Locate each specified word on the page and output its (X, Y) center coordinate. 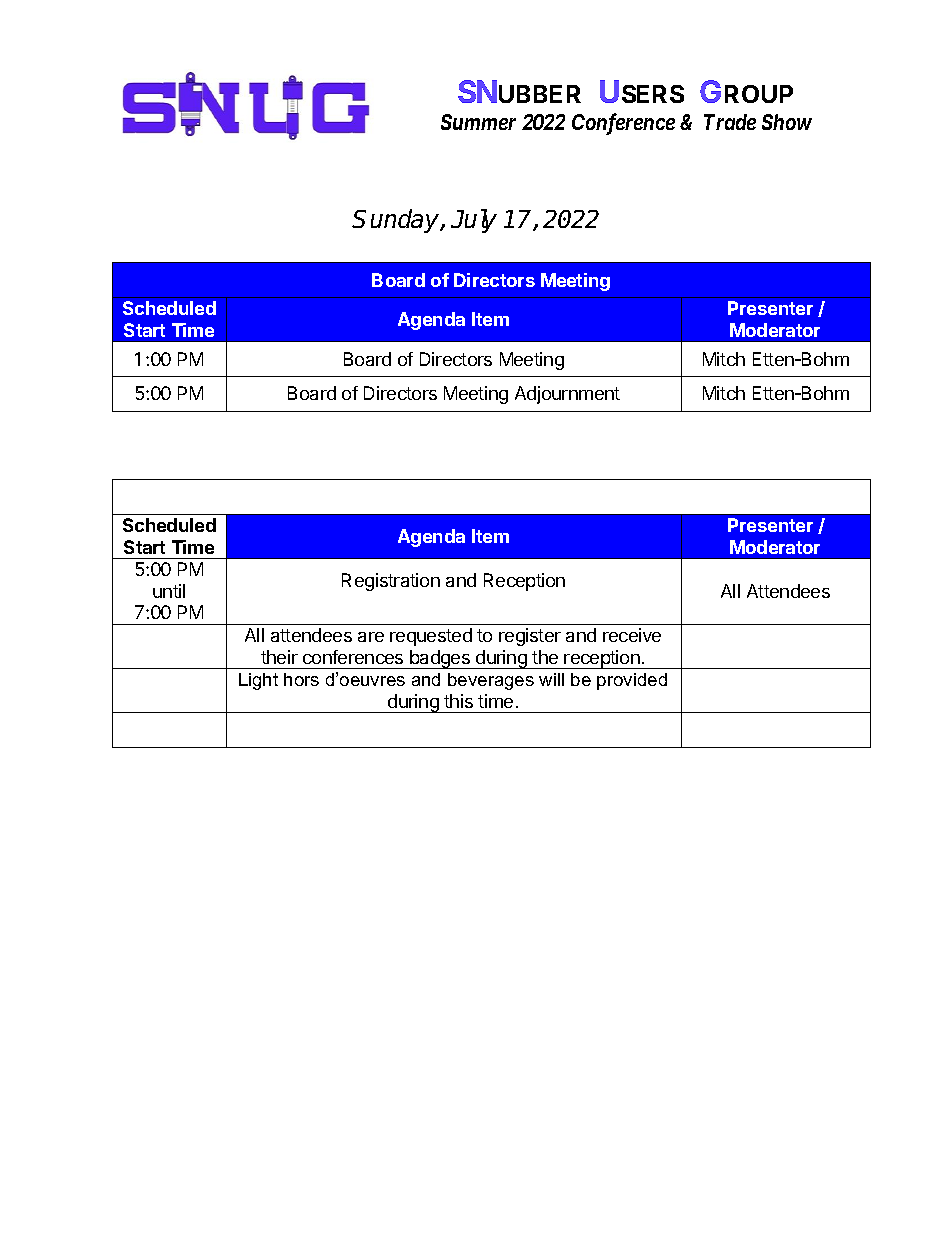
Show (787, 122)
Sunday (397, 221)
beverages (491, 681)
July (474, 221)
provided (632, 681)
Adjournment (567, 395)
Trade (730, 122)
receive (632, 635)
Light (258, 681)
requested (431, 637)
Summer (478, 122)
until (169, 591)
